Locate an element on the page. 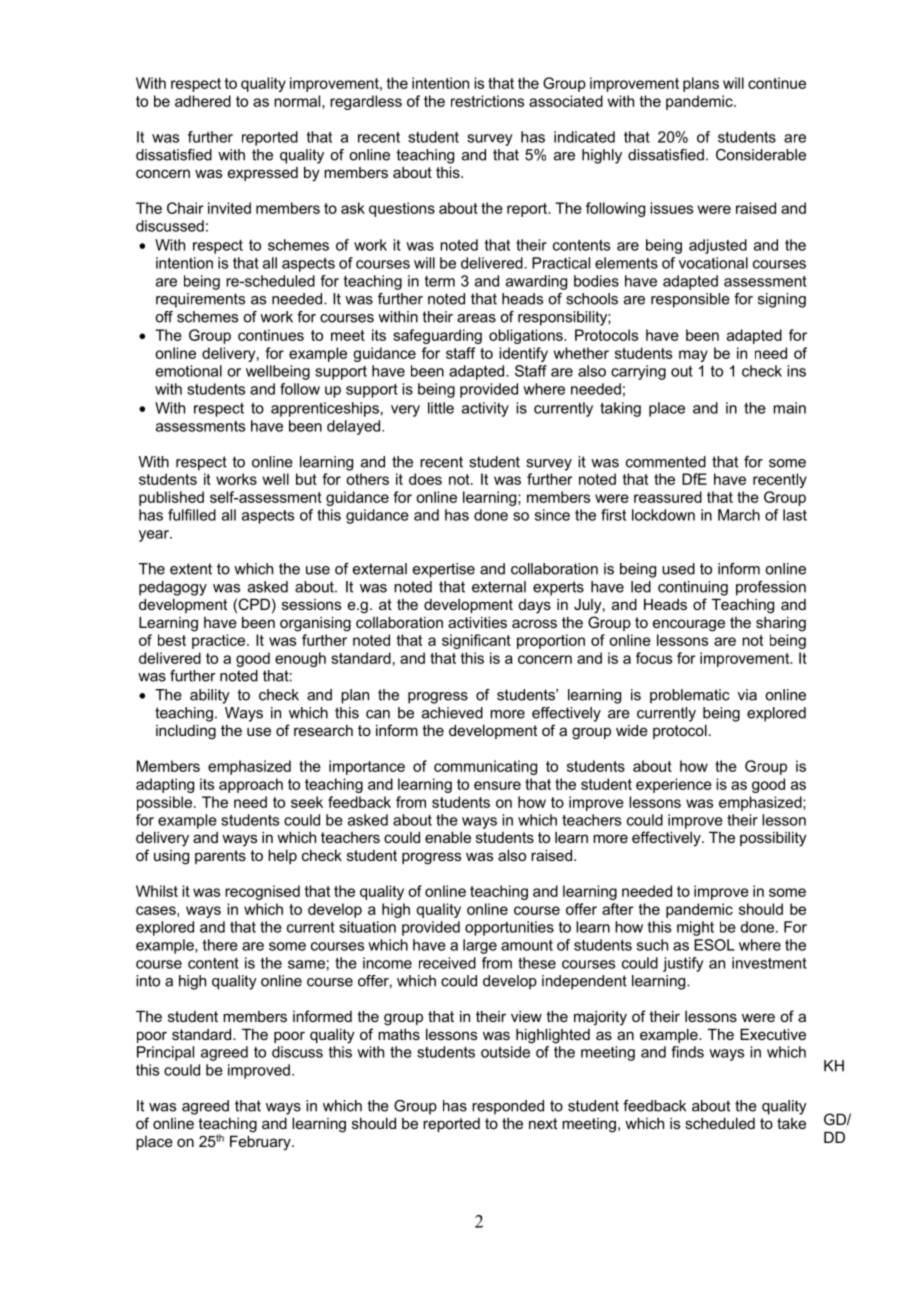 The height and width of the document is (1308, 924). parents is located at coordinates (220, 857).
